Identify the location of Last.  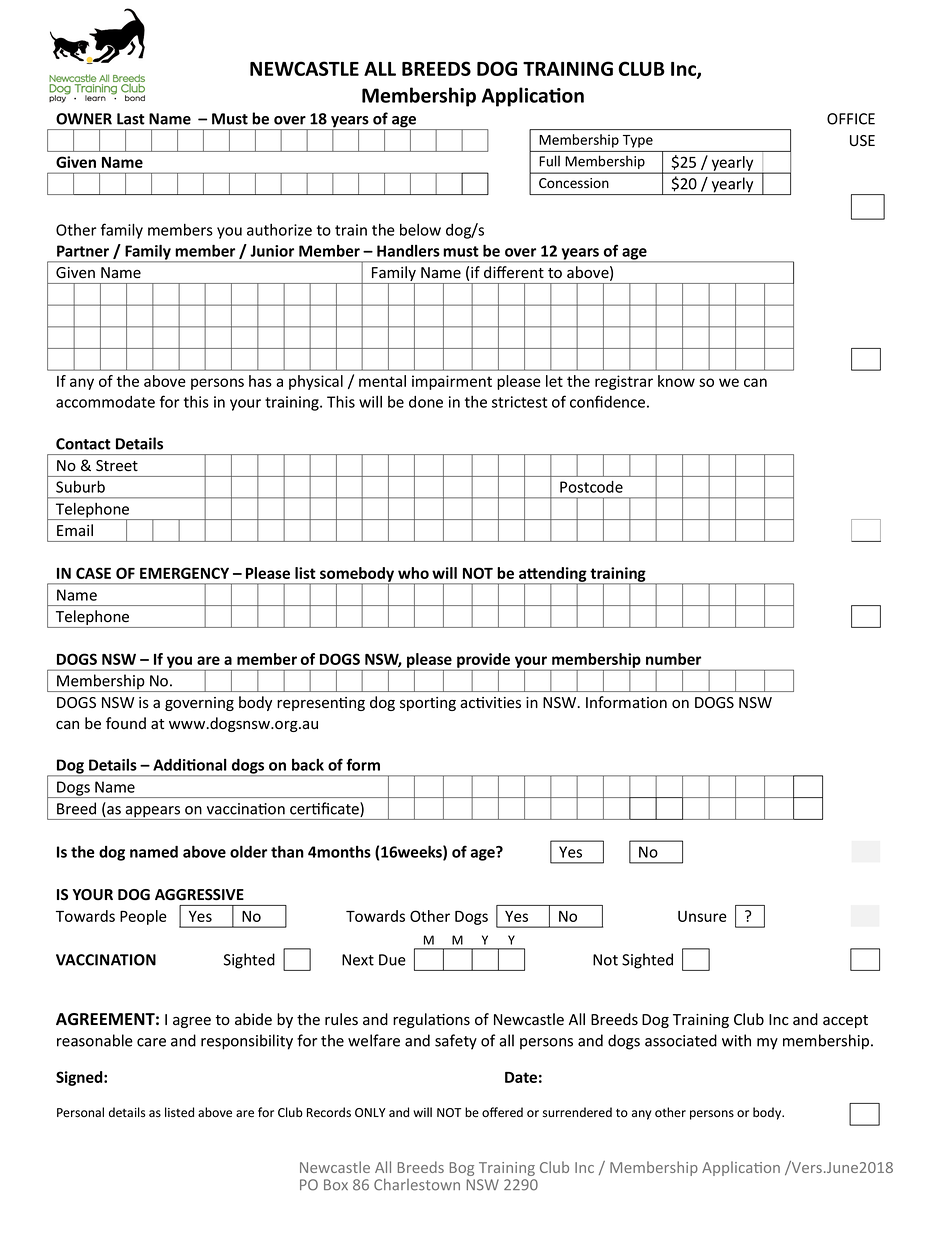
(131, 119).
